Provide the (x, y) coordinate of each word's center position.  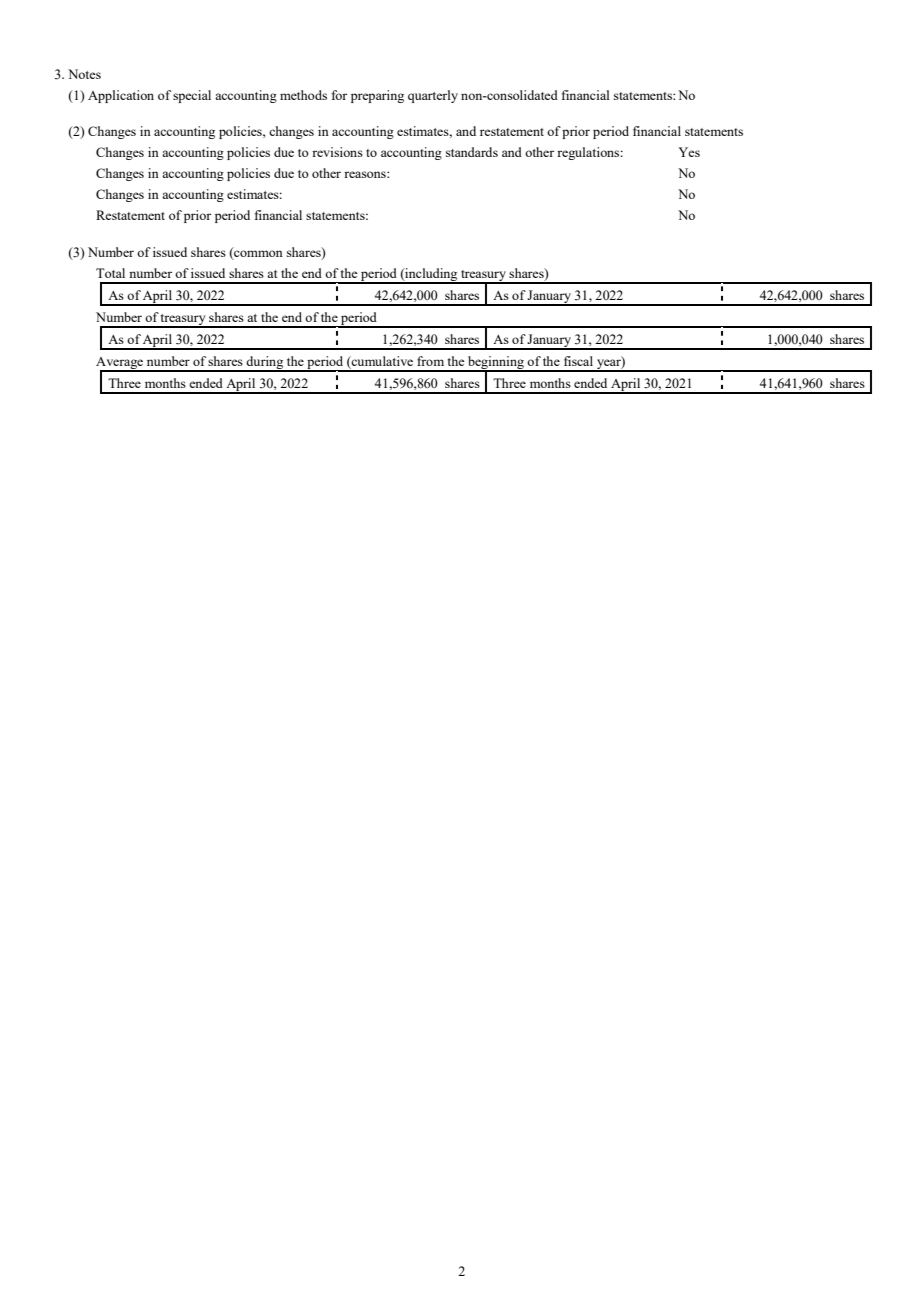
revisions (337, 152)
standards (472, 152)
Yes (689, 152)
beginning (496, 364)
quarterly (433, 96)
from (430, 361)
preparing (377, 96)
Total (110, 273)
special (192, 96)
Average (121, 364)
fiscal (578, 361)
